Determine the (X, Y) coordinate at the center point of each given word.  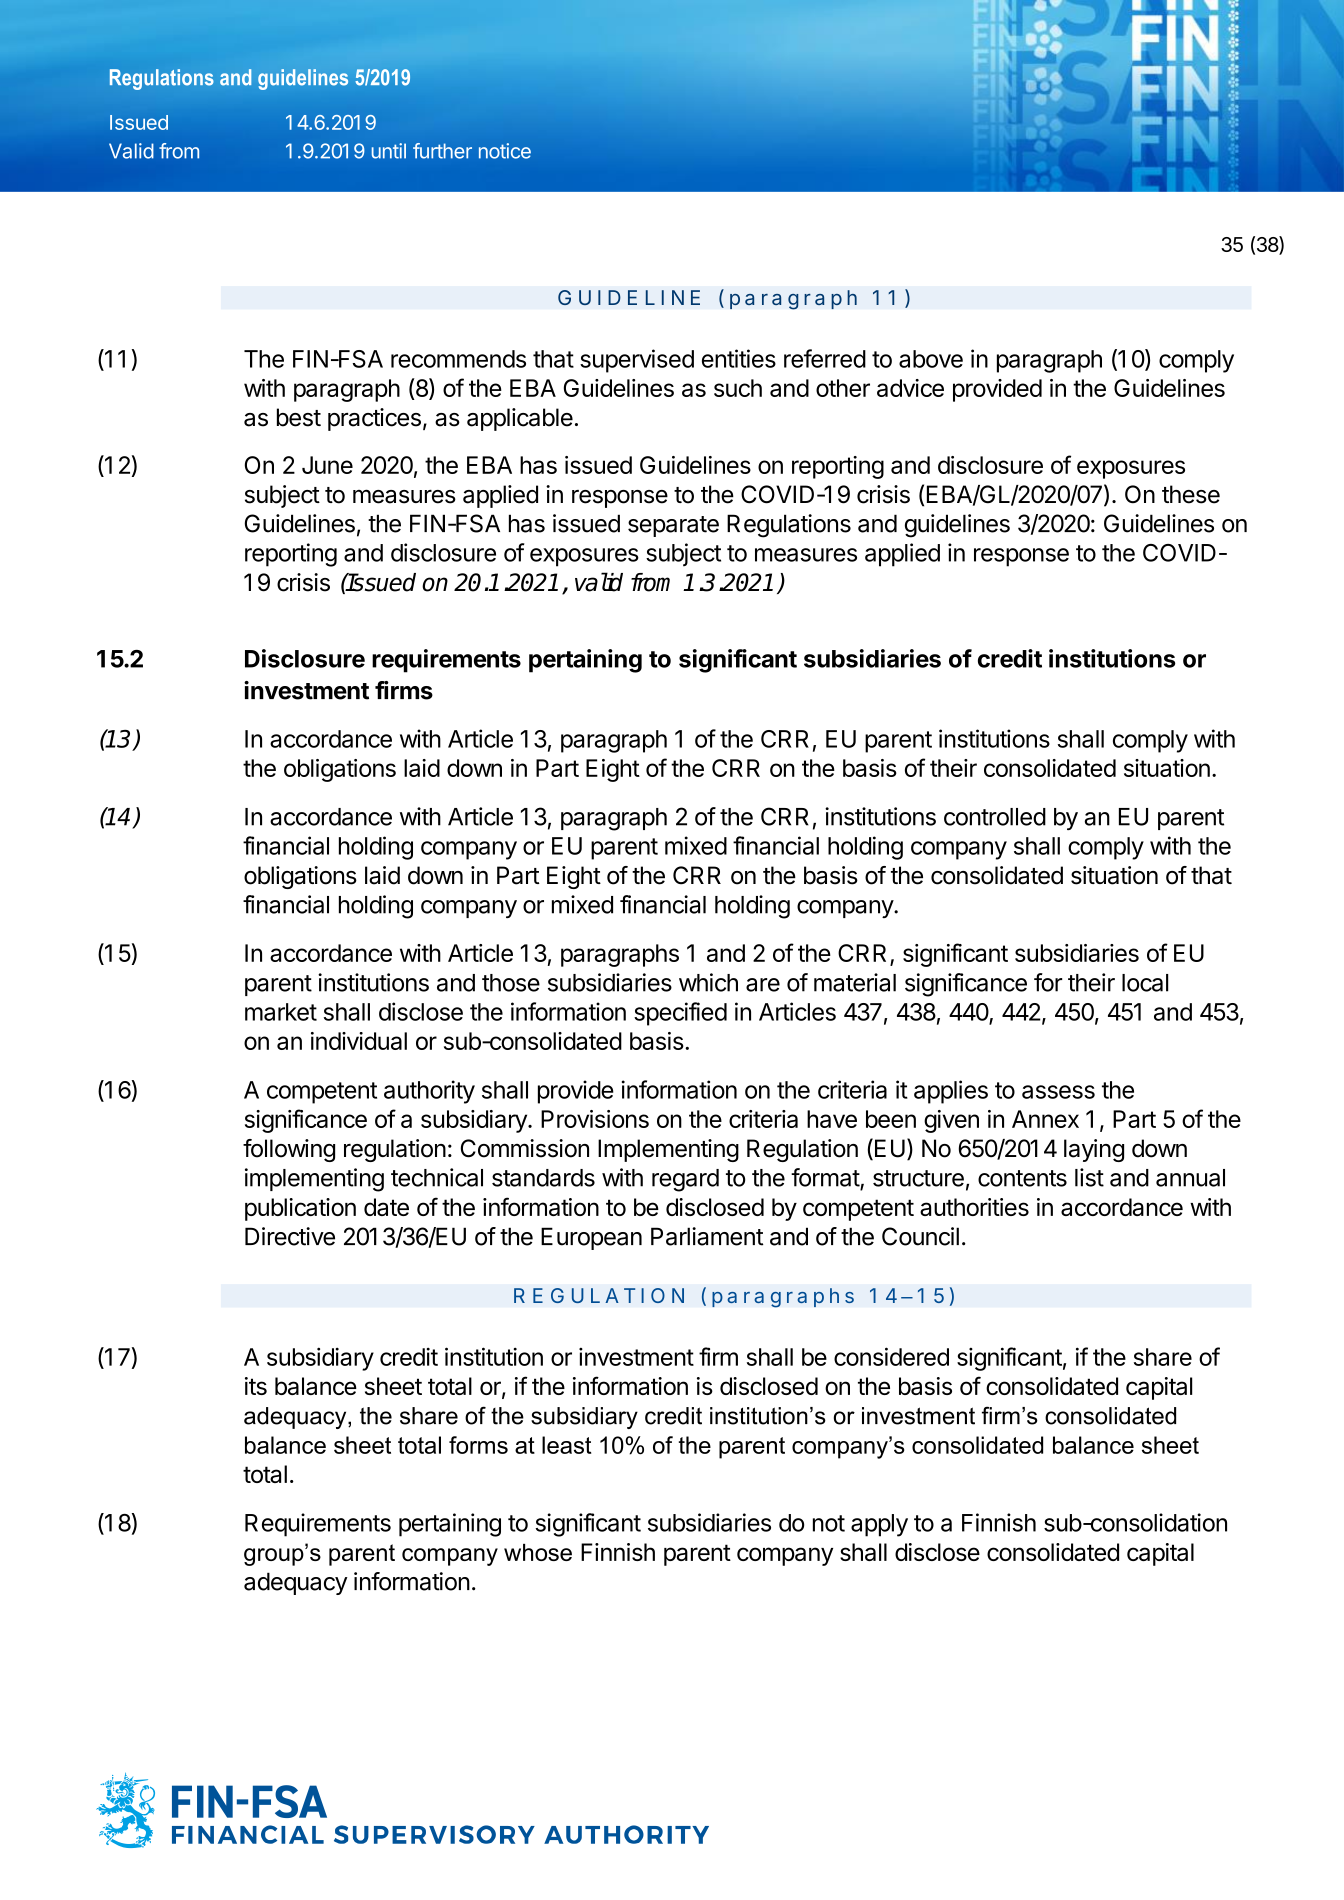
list (1089, 1177)
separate (673, 526)
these (1191, 494)
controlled (995, 817)
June (327, 465)
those (511, 983)
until (389, 151)
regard (685, 1180)
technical (437, 1177)
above (931, 359)
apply (879, 1525)
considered (891, 1356)
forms (478, 1445)
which (708, 982)
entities (739, 358)
